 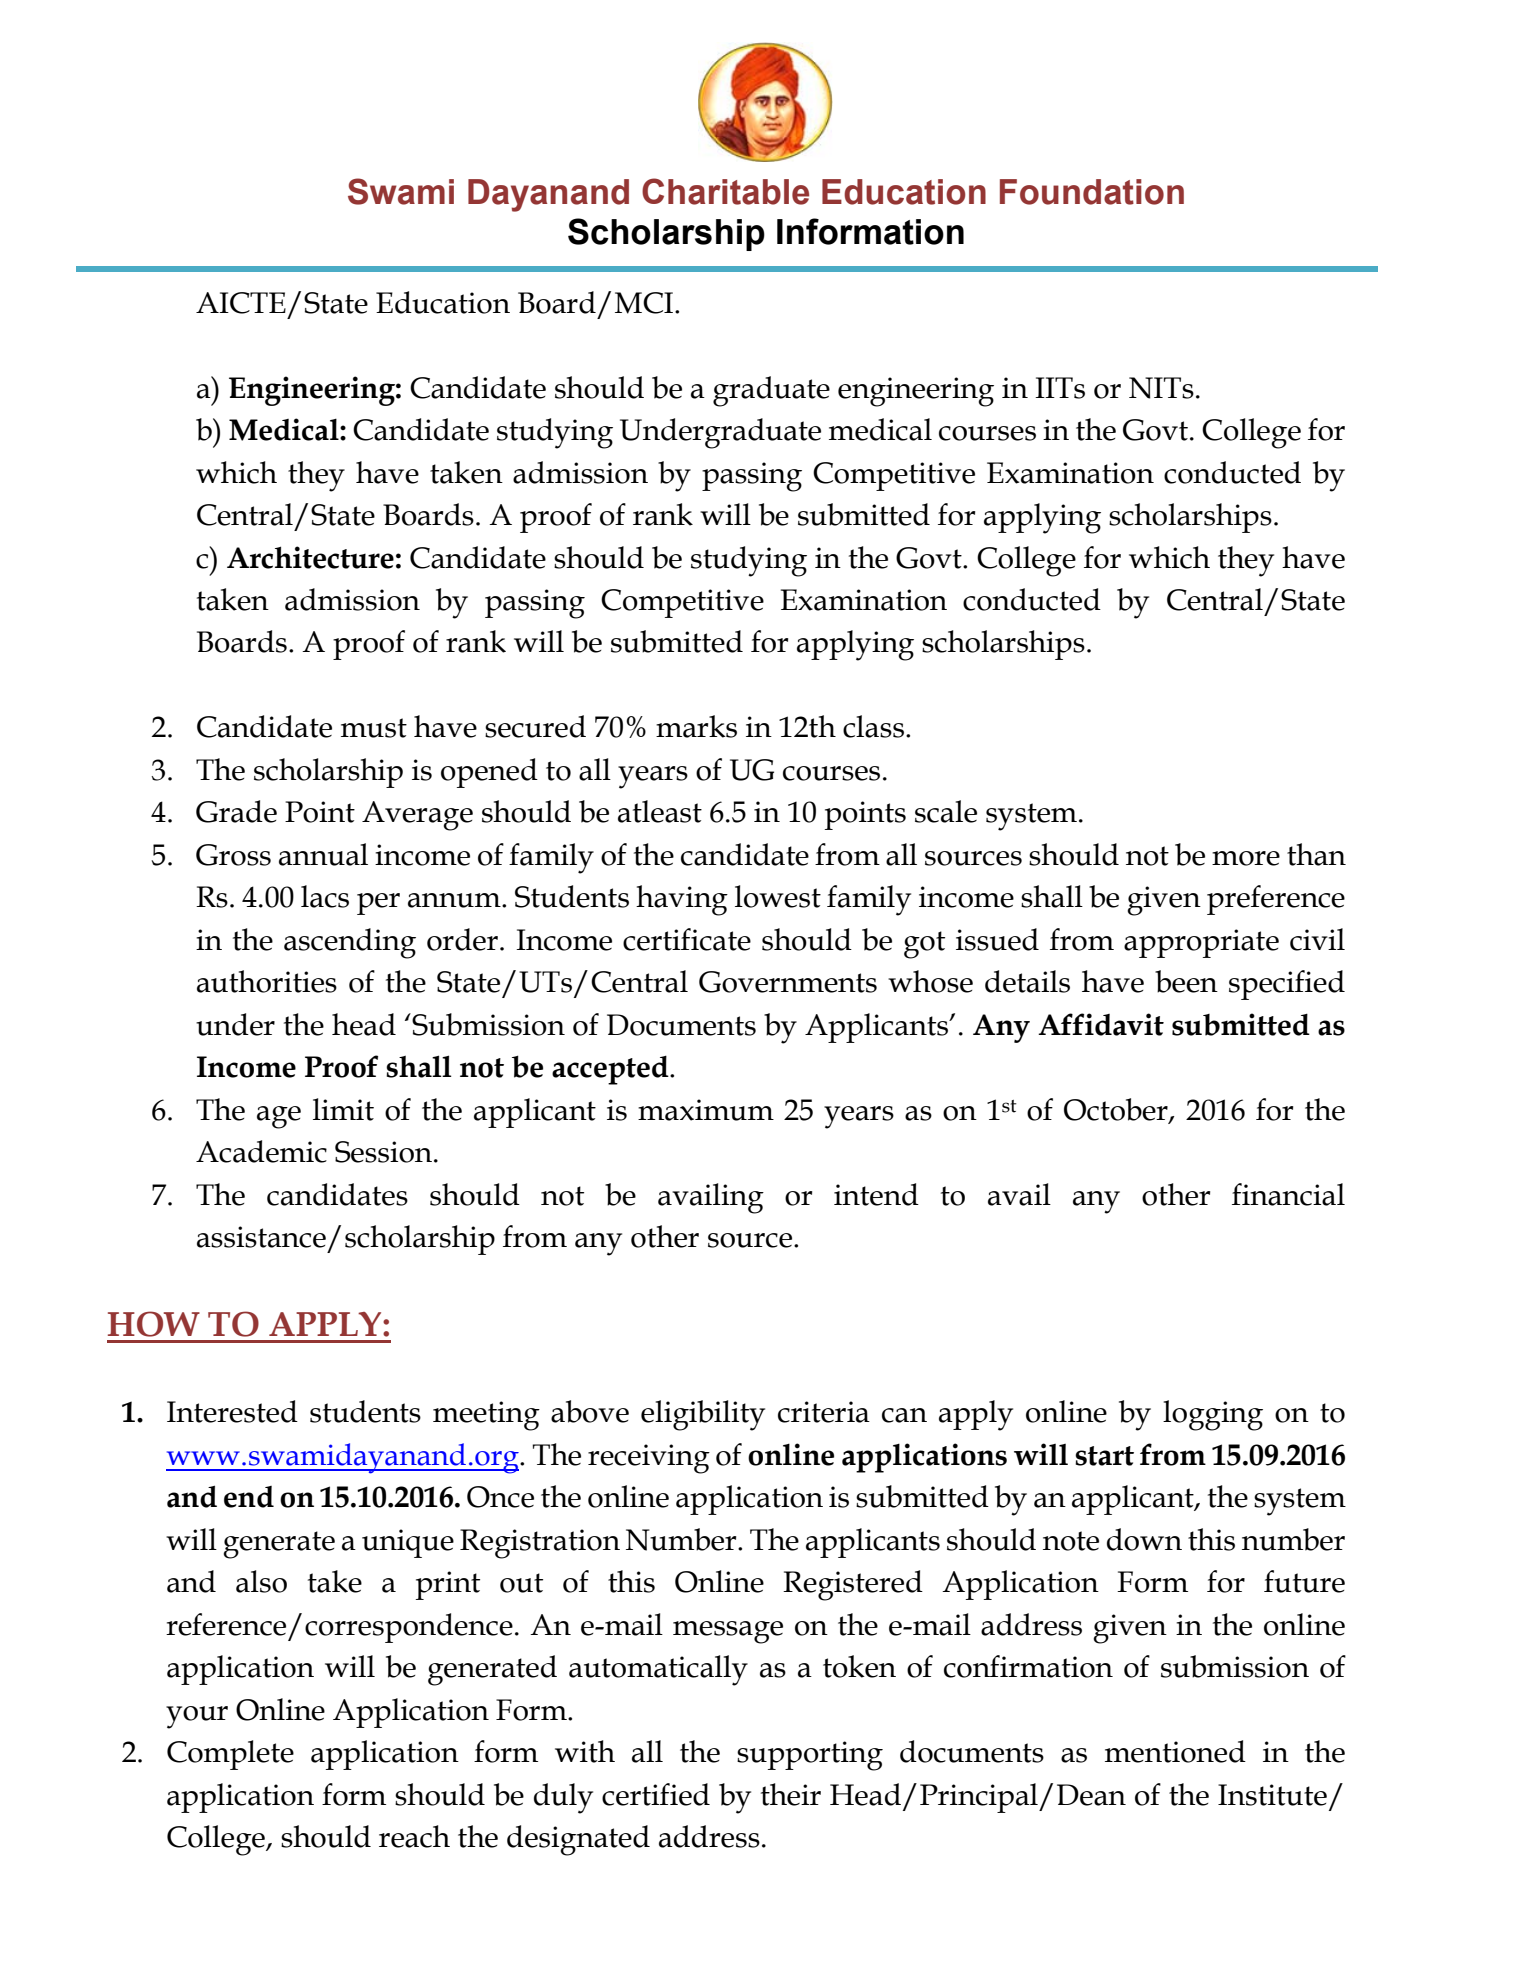 I want to click on been, so click(x=1186, y=981).
